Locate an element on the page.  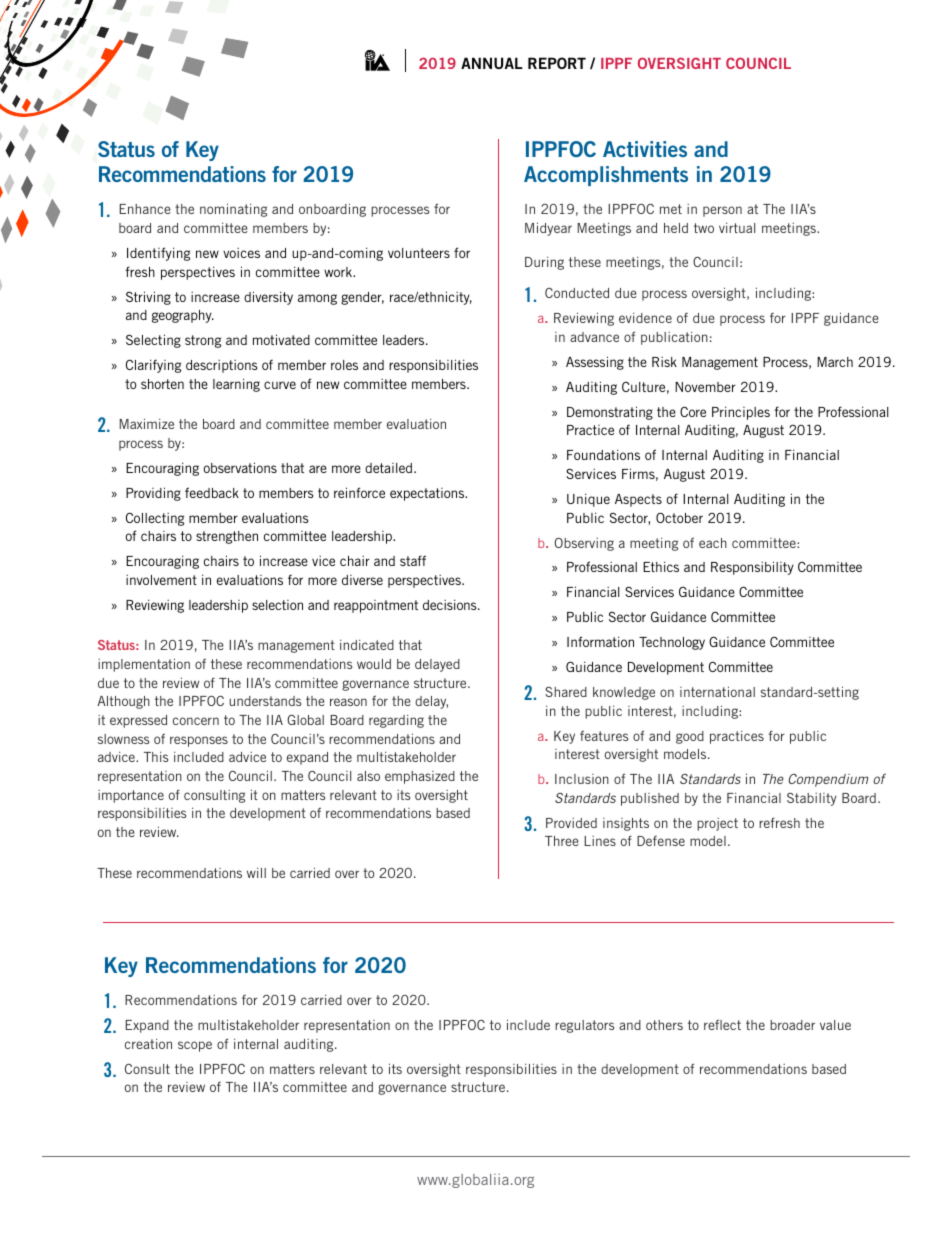
Activities is located at coordinates (645, 149).
